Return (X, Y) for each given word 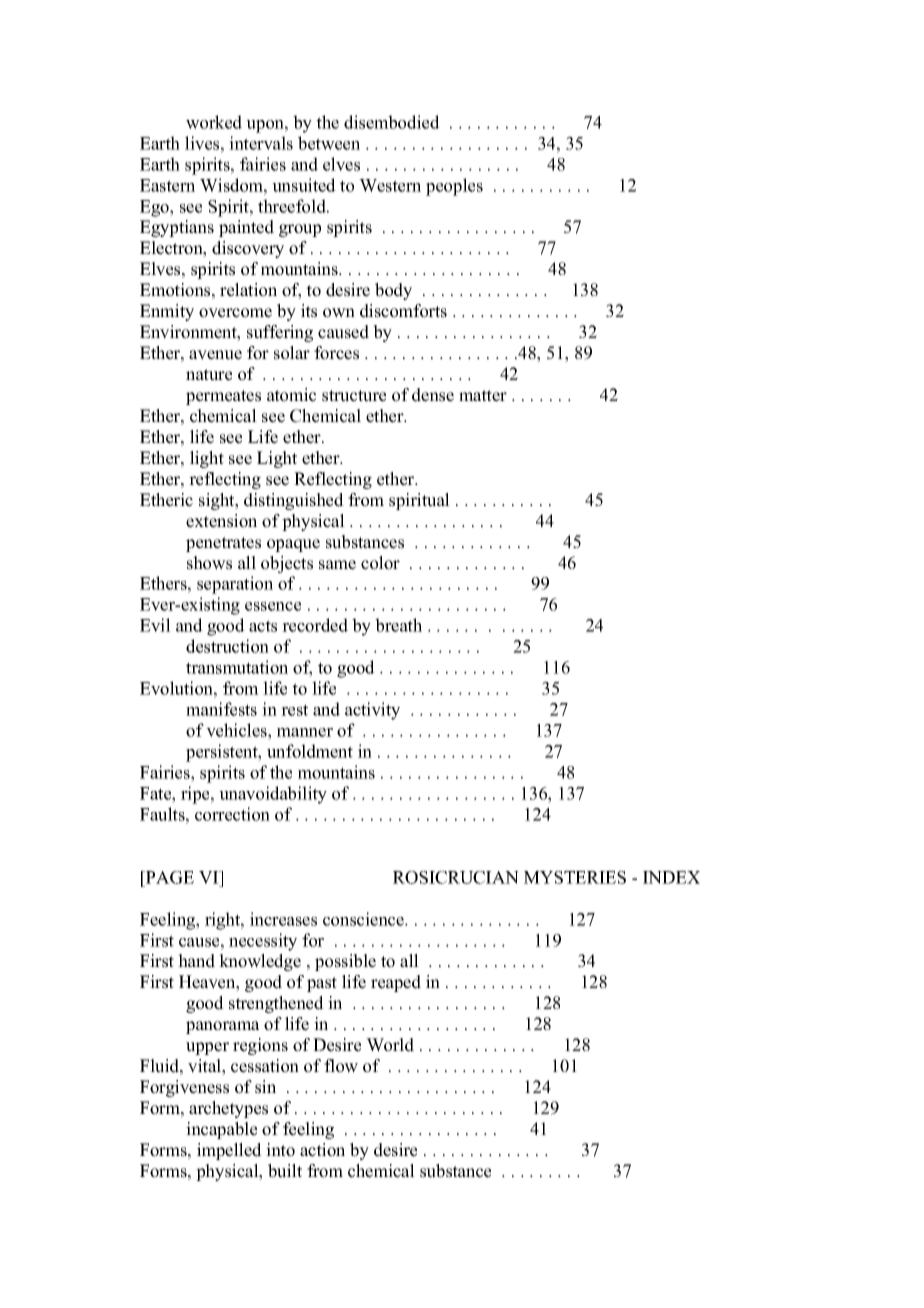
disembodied (392, 122)
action (322, 1150)
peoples (454, 187)
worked (214, 122)
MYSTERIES (575, 877)
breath (398, 625)
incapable (221, 1130)
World (390, 1045)
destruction (227, 646)
